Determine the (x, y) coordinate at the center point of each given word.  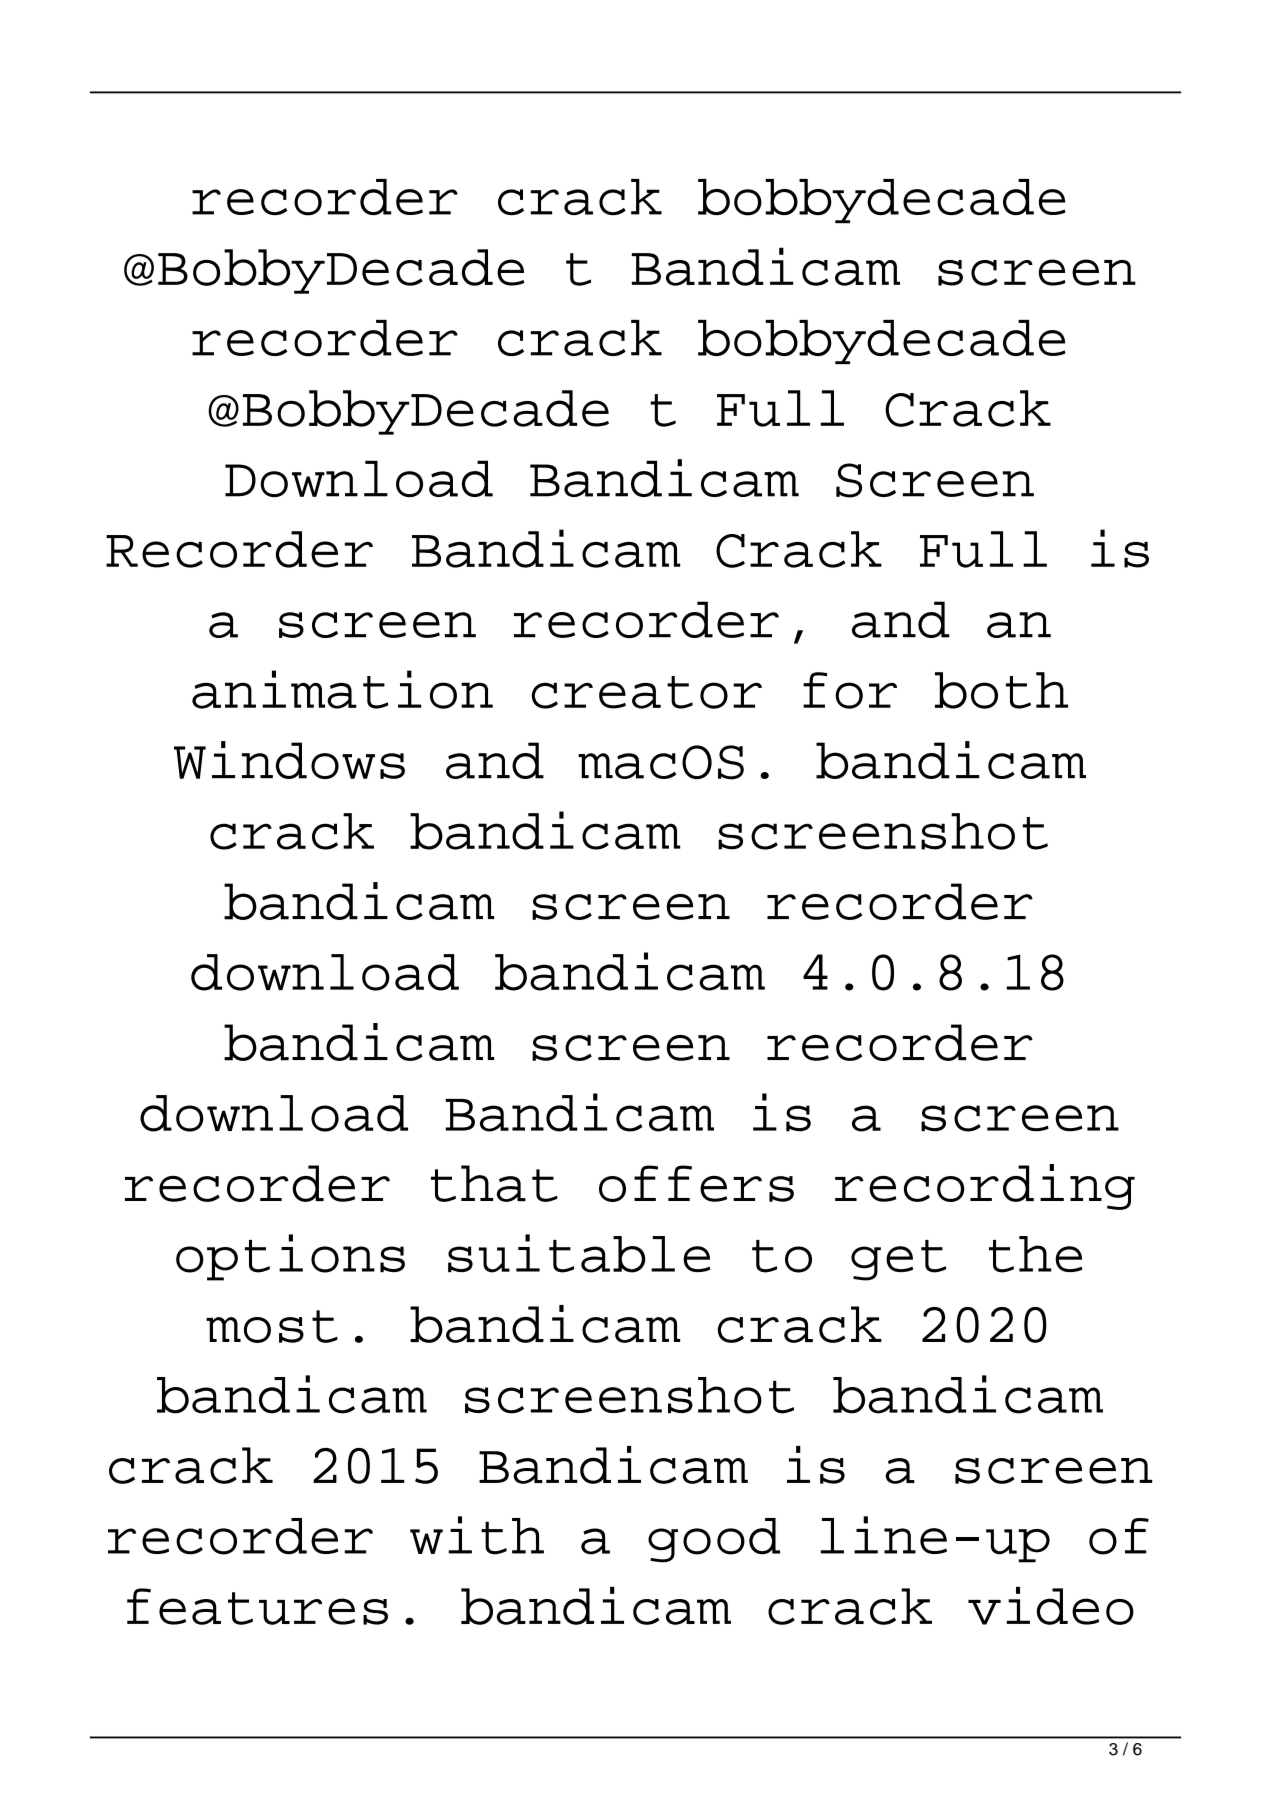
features (257, 1606)
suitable (579, 1253)
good (714, 1540)
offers (696, 1183)
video (1051, 1606)
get (899, 1260)
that (494, 1183)
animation (342, 689)
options (290, 1257)
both (1001, 690)
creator (647, 692)
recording (985, 1187)
